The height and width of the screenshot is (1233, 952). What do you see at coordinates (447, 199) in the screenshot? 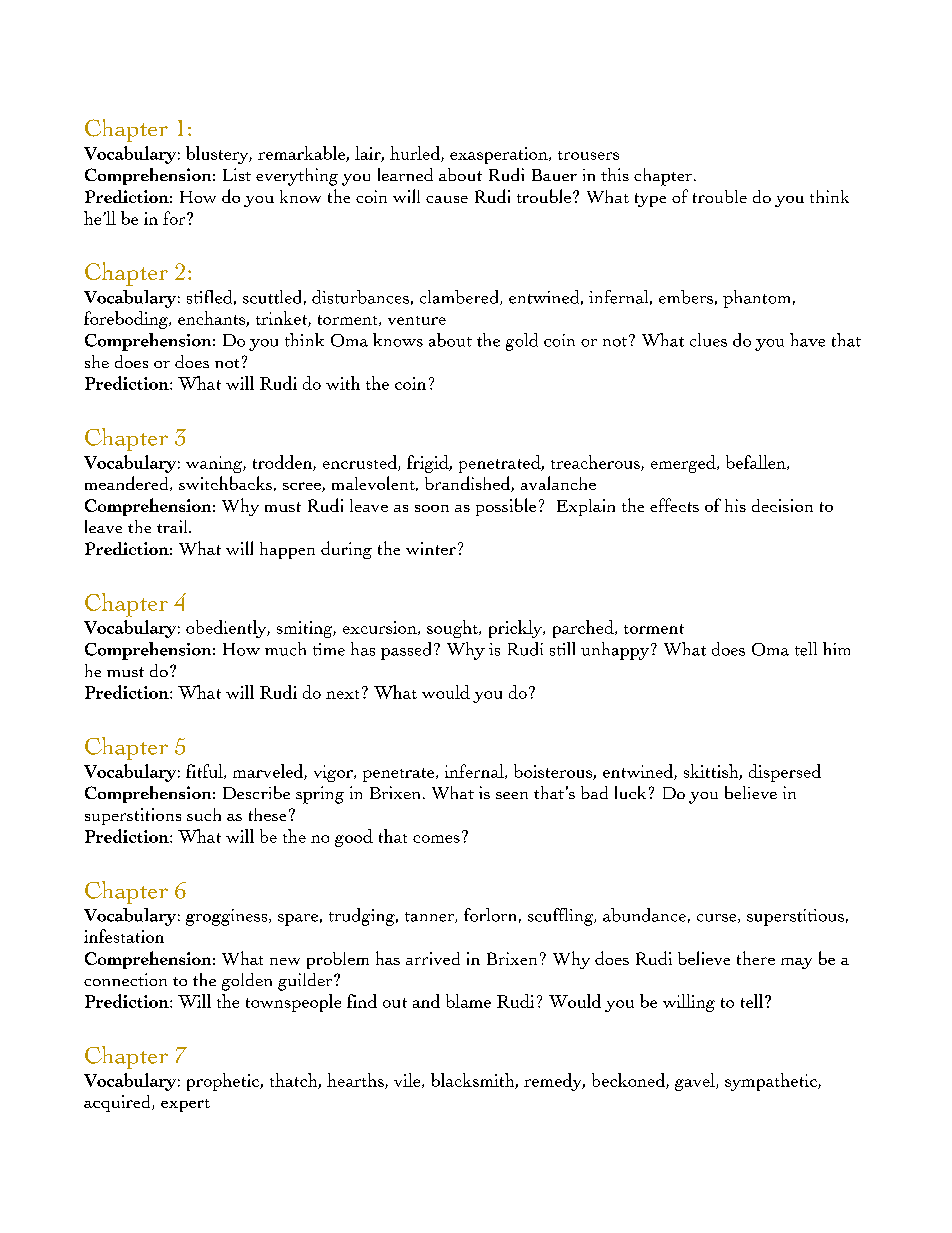
I see `cause` at bounding box center [447, 199].
